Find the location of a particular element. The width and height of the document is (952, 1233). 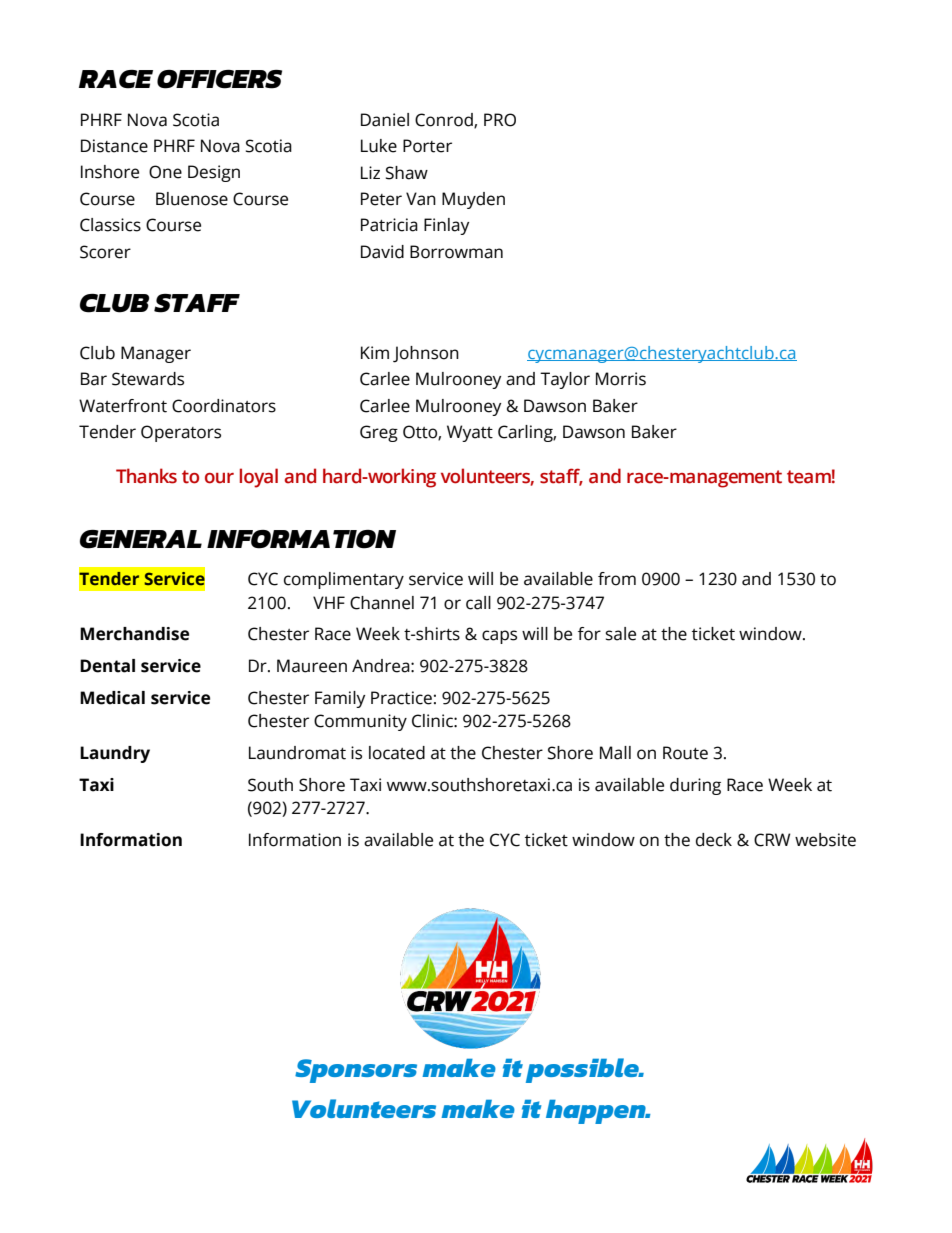

from is located at coordinates (617, 579).
